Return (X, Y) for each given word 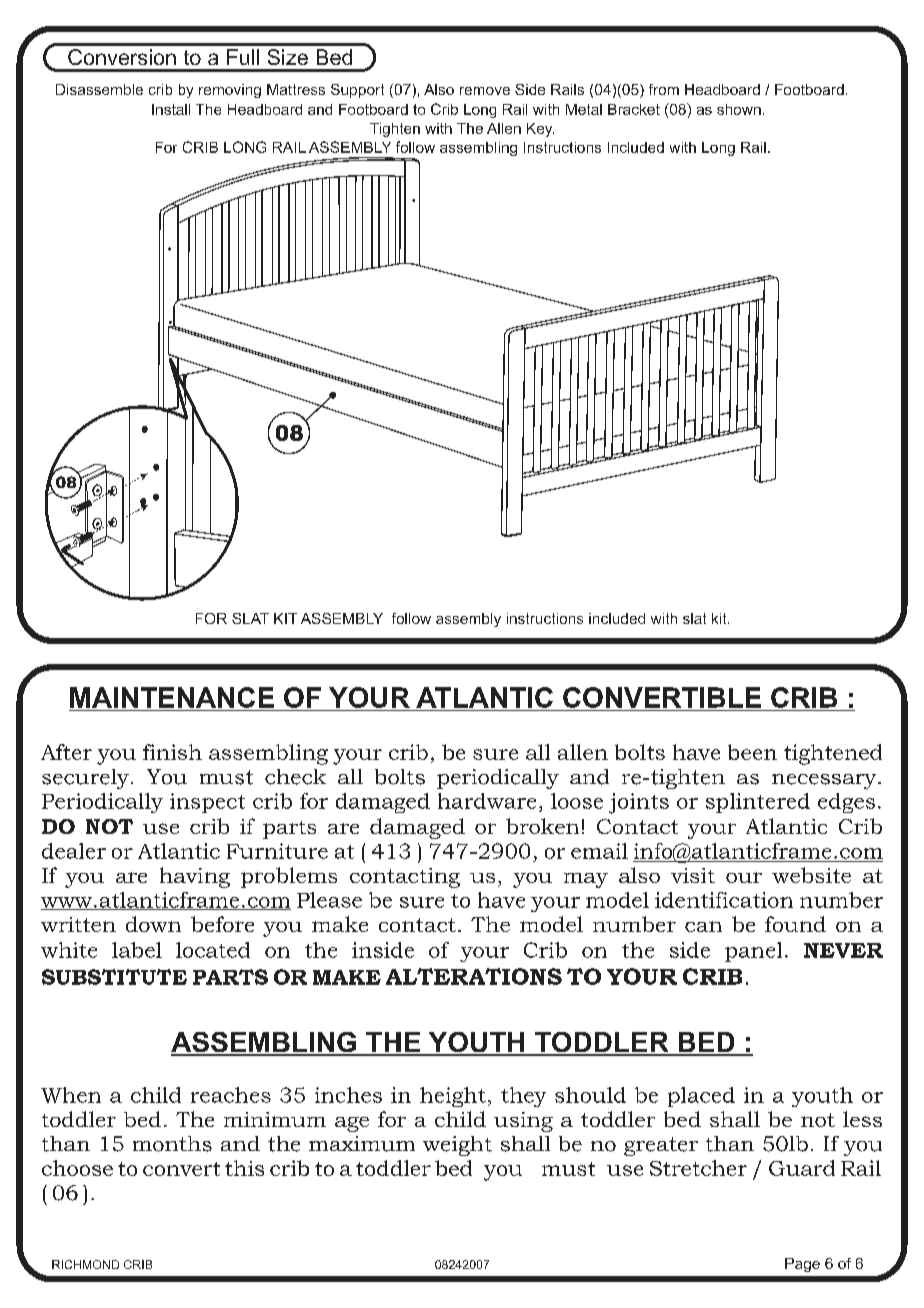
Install (171, 109)
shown (739, 109)
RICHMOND (85, 1264)
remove (485, 91)
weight (457, 1146)
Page (802, 1265)
